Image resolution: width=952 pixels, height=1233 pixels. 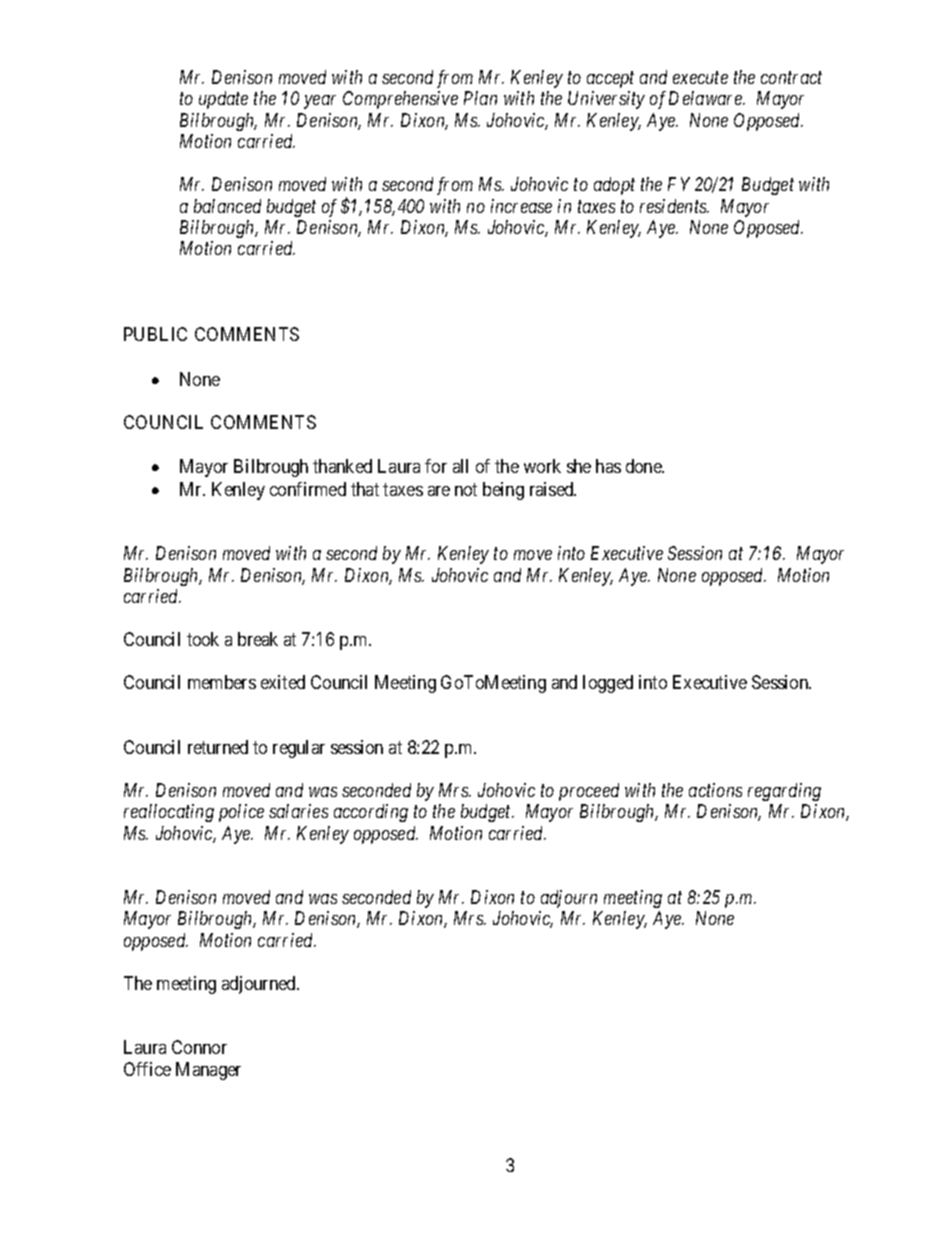 I want to click on returned, so click(x=218, y=747).
